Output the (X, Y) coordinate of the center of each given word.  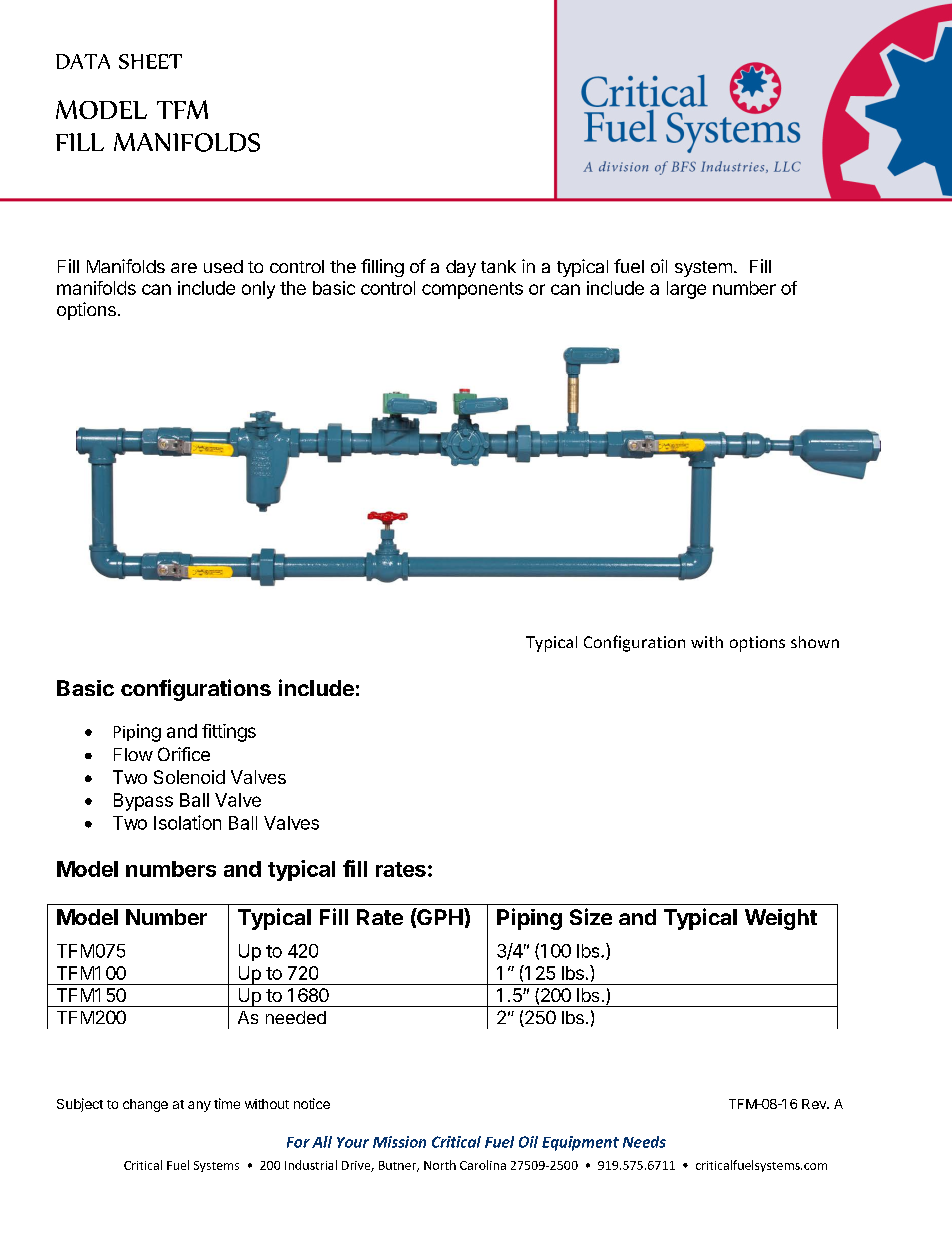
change (145, 1105)
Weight (781, 919)
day (461, 268)
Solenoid (189, 777)
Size (591, 916)
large (686, 290)
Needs (644, 1142)
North (440, 1165)
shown (815, 642)
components (472, 290)
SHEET (150, 61)
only (258, 290)
